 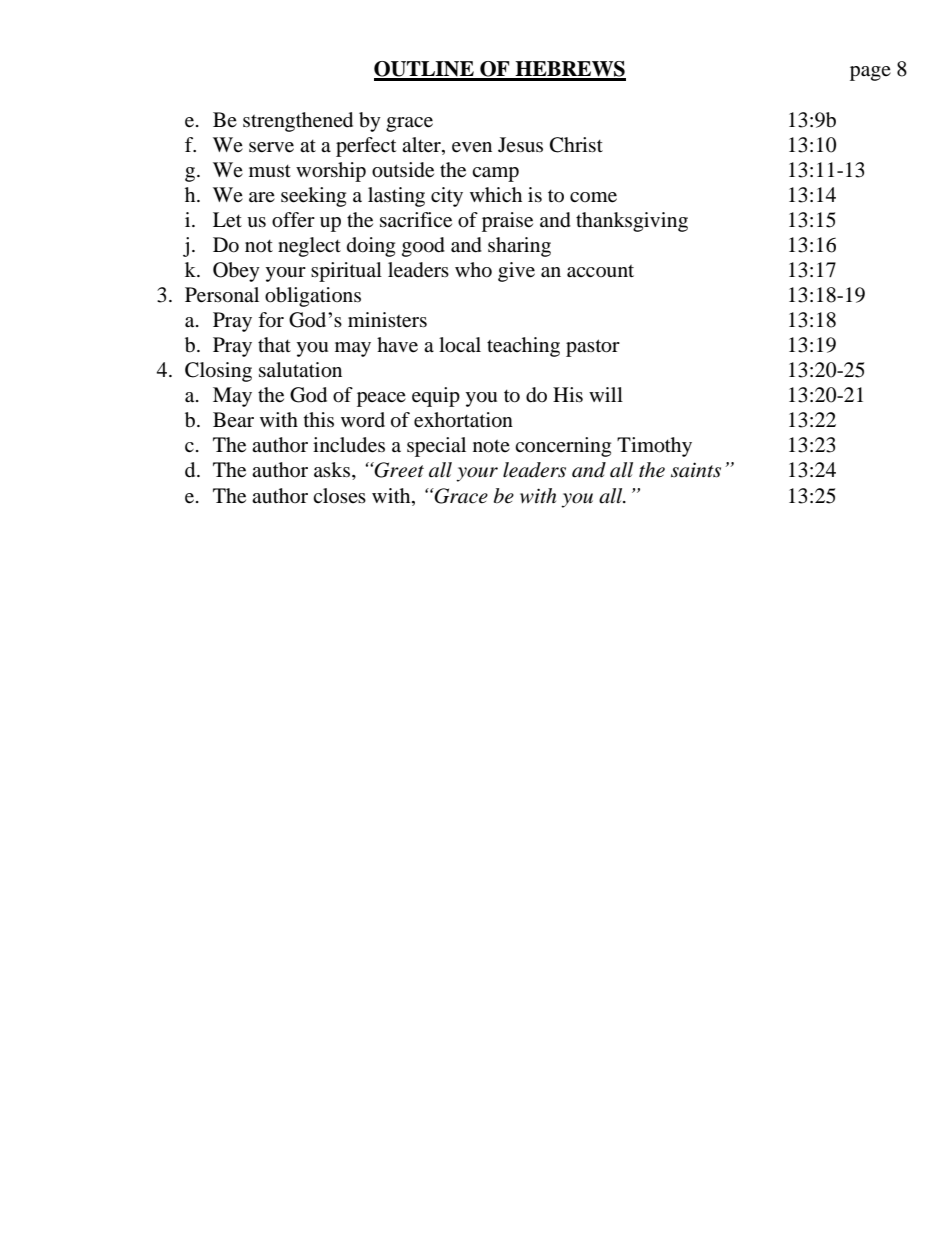 I want to click on concerning, so click(x=563, y=447).
